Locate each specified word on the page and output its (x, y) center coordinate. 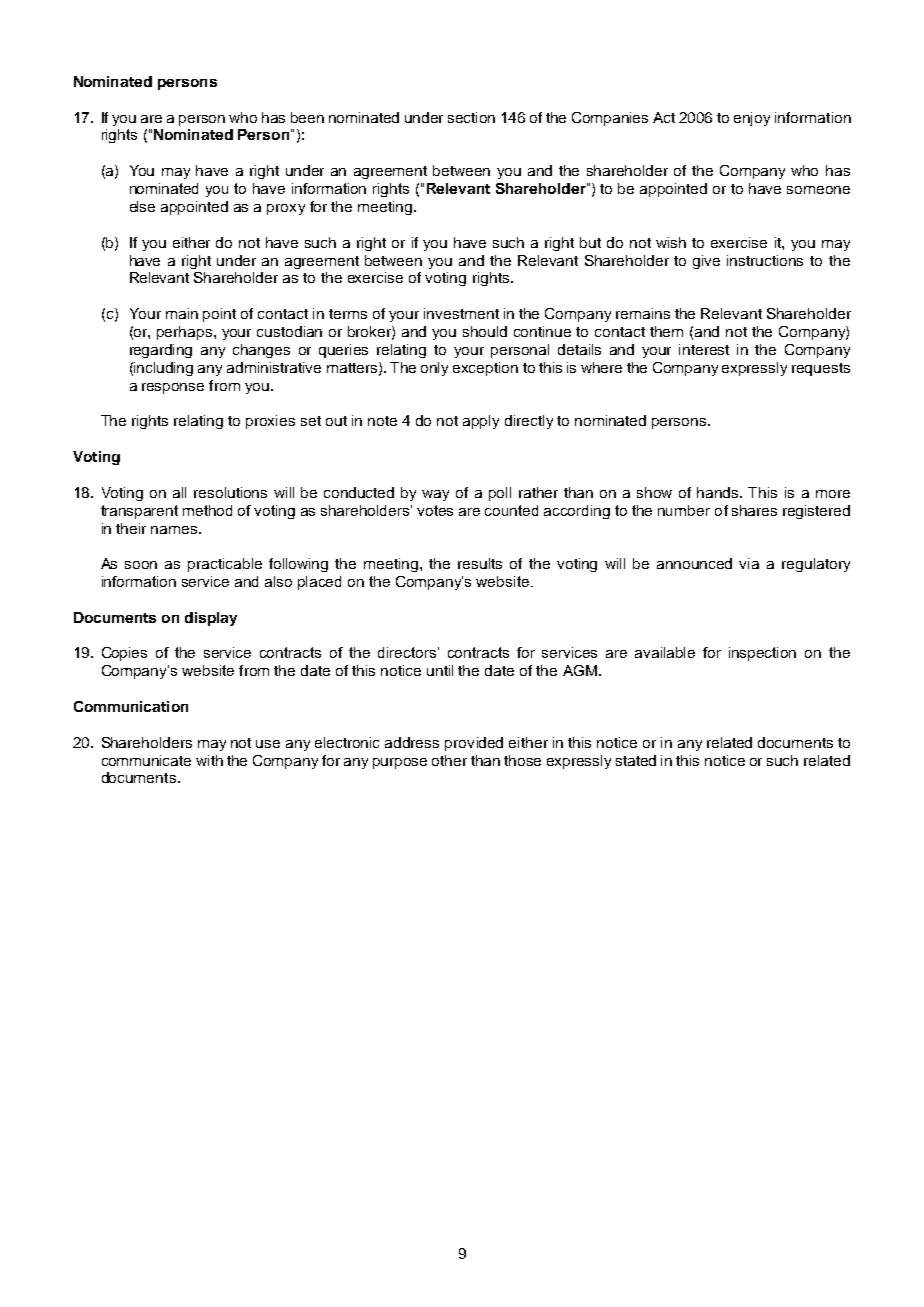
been (307, 117)
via (749, 563)
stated (636, 760)
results (480, 563)
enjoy (752, 119)
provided (474, 744)
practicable (225, 565)
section (471, 117)
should (485, 331)
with (209, 760)
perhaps (186, 333)
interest (704, 349)
